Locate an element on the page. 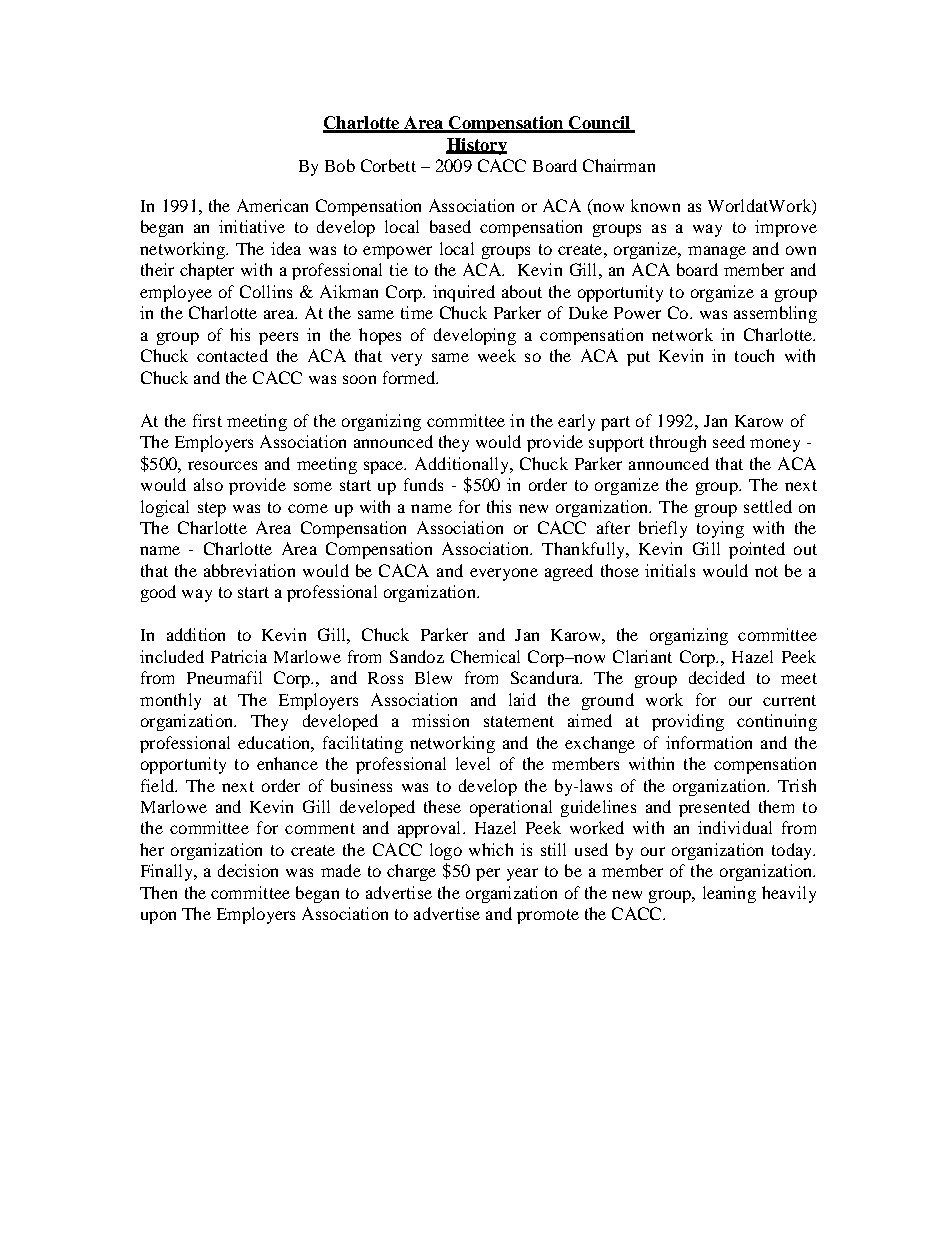 The width and height of the document is (952, 1233). touch is located at coordinates (754, 355).
